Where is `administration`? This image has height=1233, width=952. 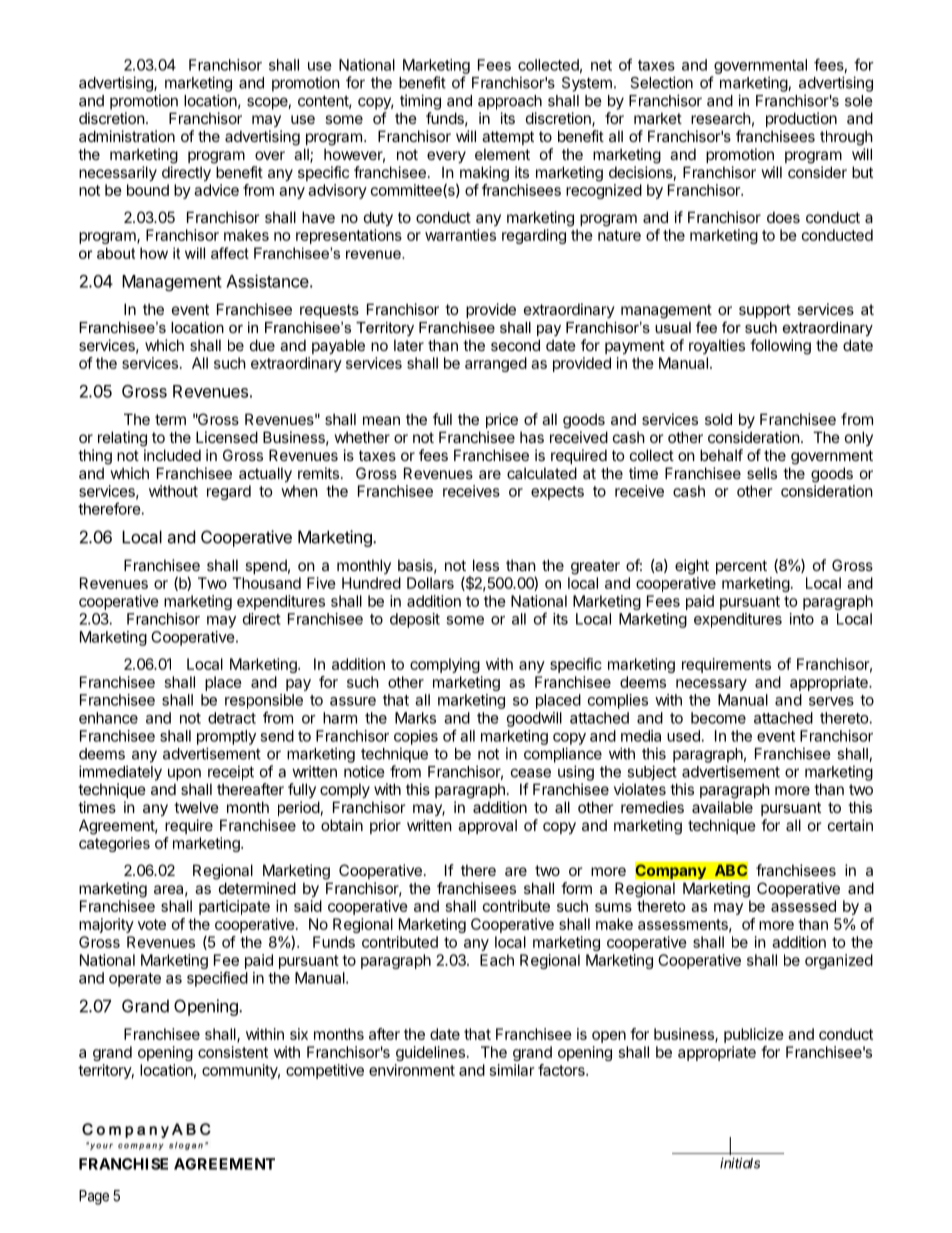 administration is located at coordinates (127, 136).
